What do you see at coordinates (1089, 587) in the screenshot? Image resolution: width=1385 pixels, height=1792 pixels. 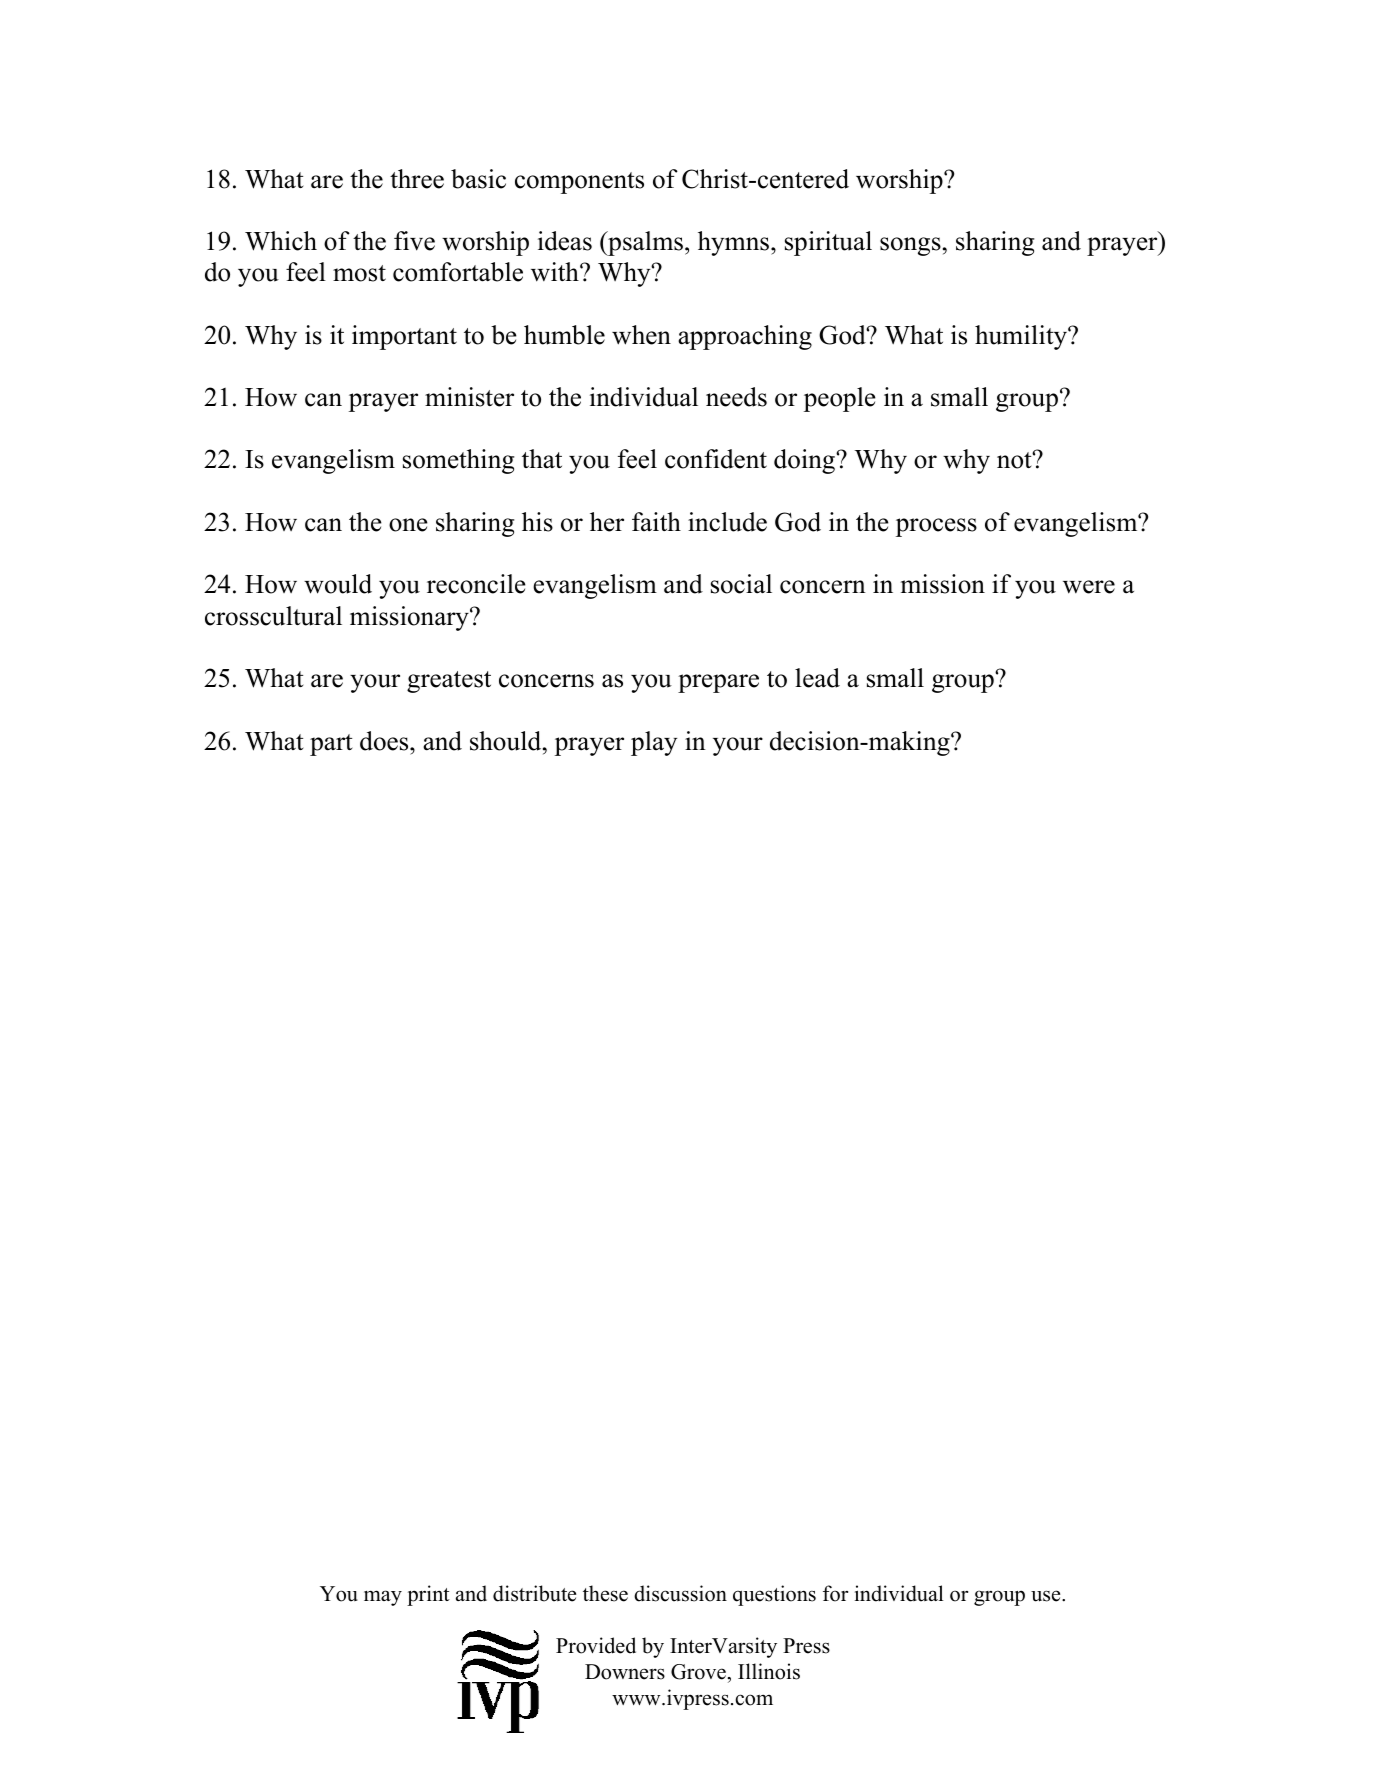 I see `were` at bounding box center [1089, 587].
